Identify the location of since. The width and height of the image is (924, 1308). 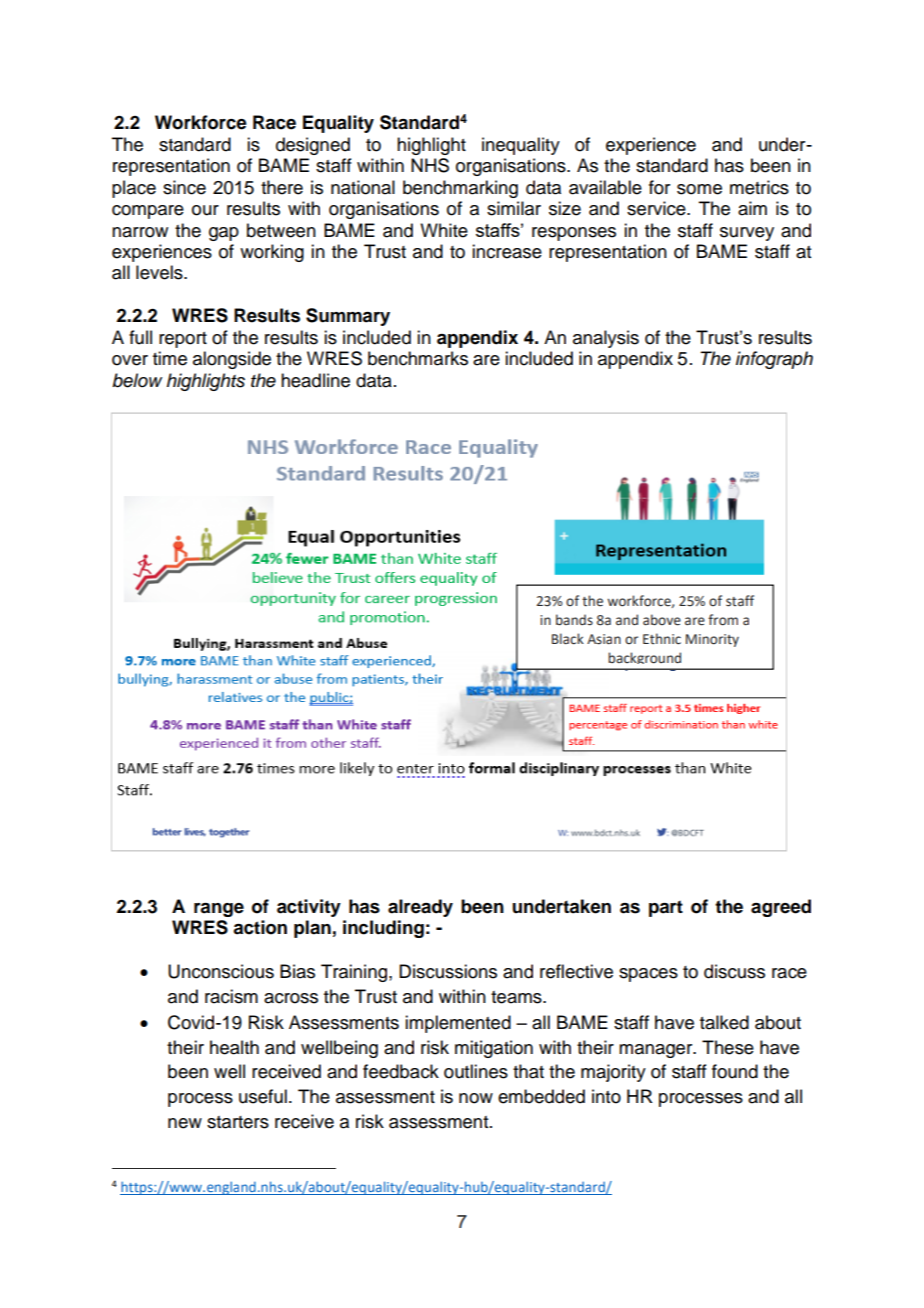
(184, 187).
